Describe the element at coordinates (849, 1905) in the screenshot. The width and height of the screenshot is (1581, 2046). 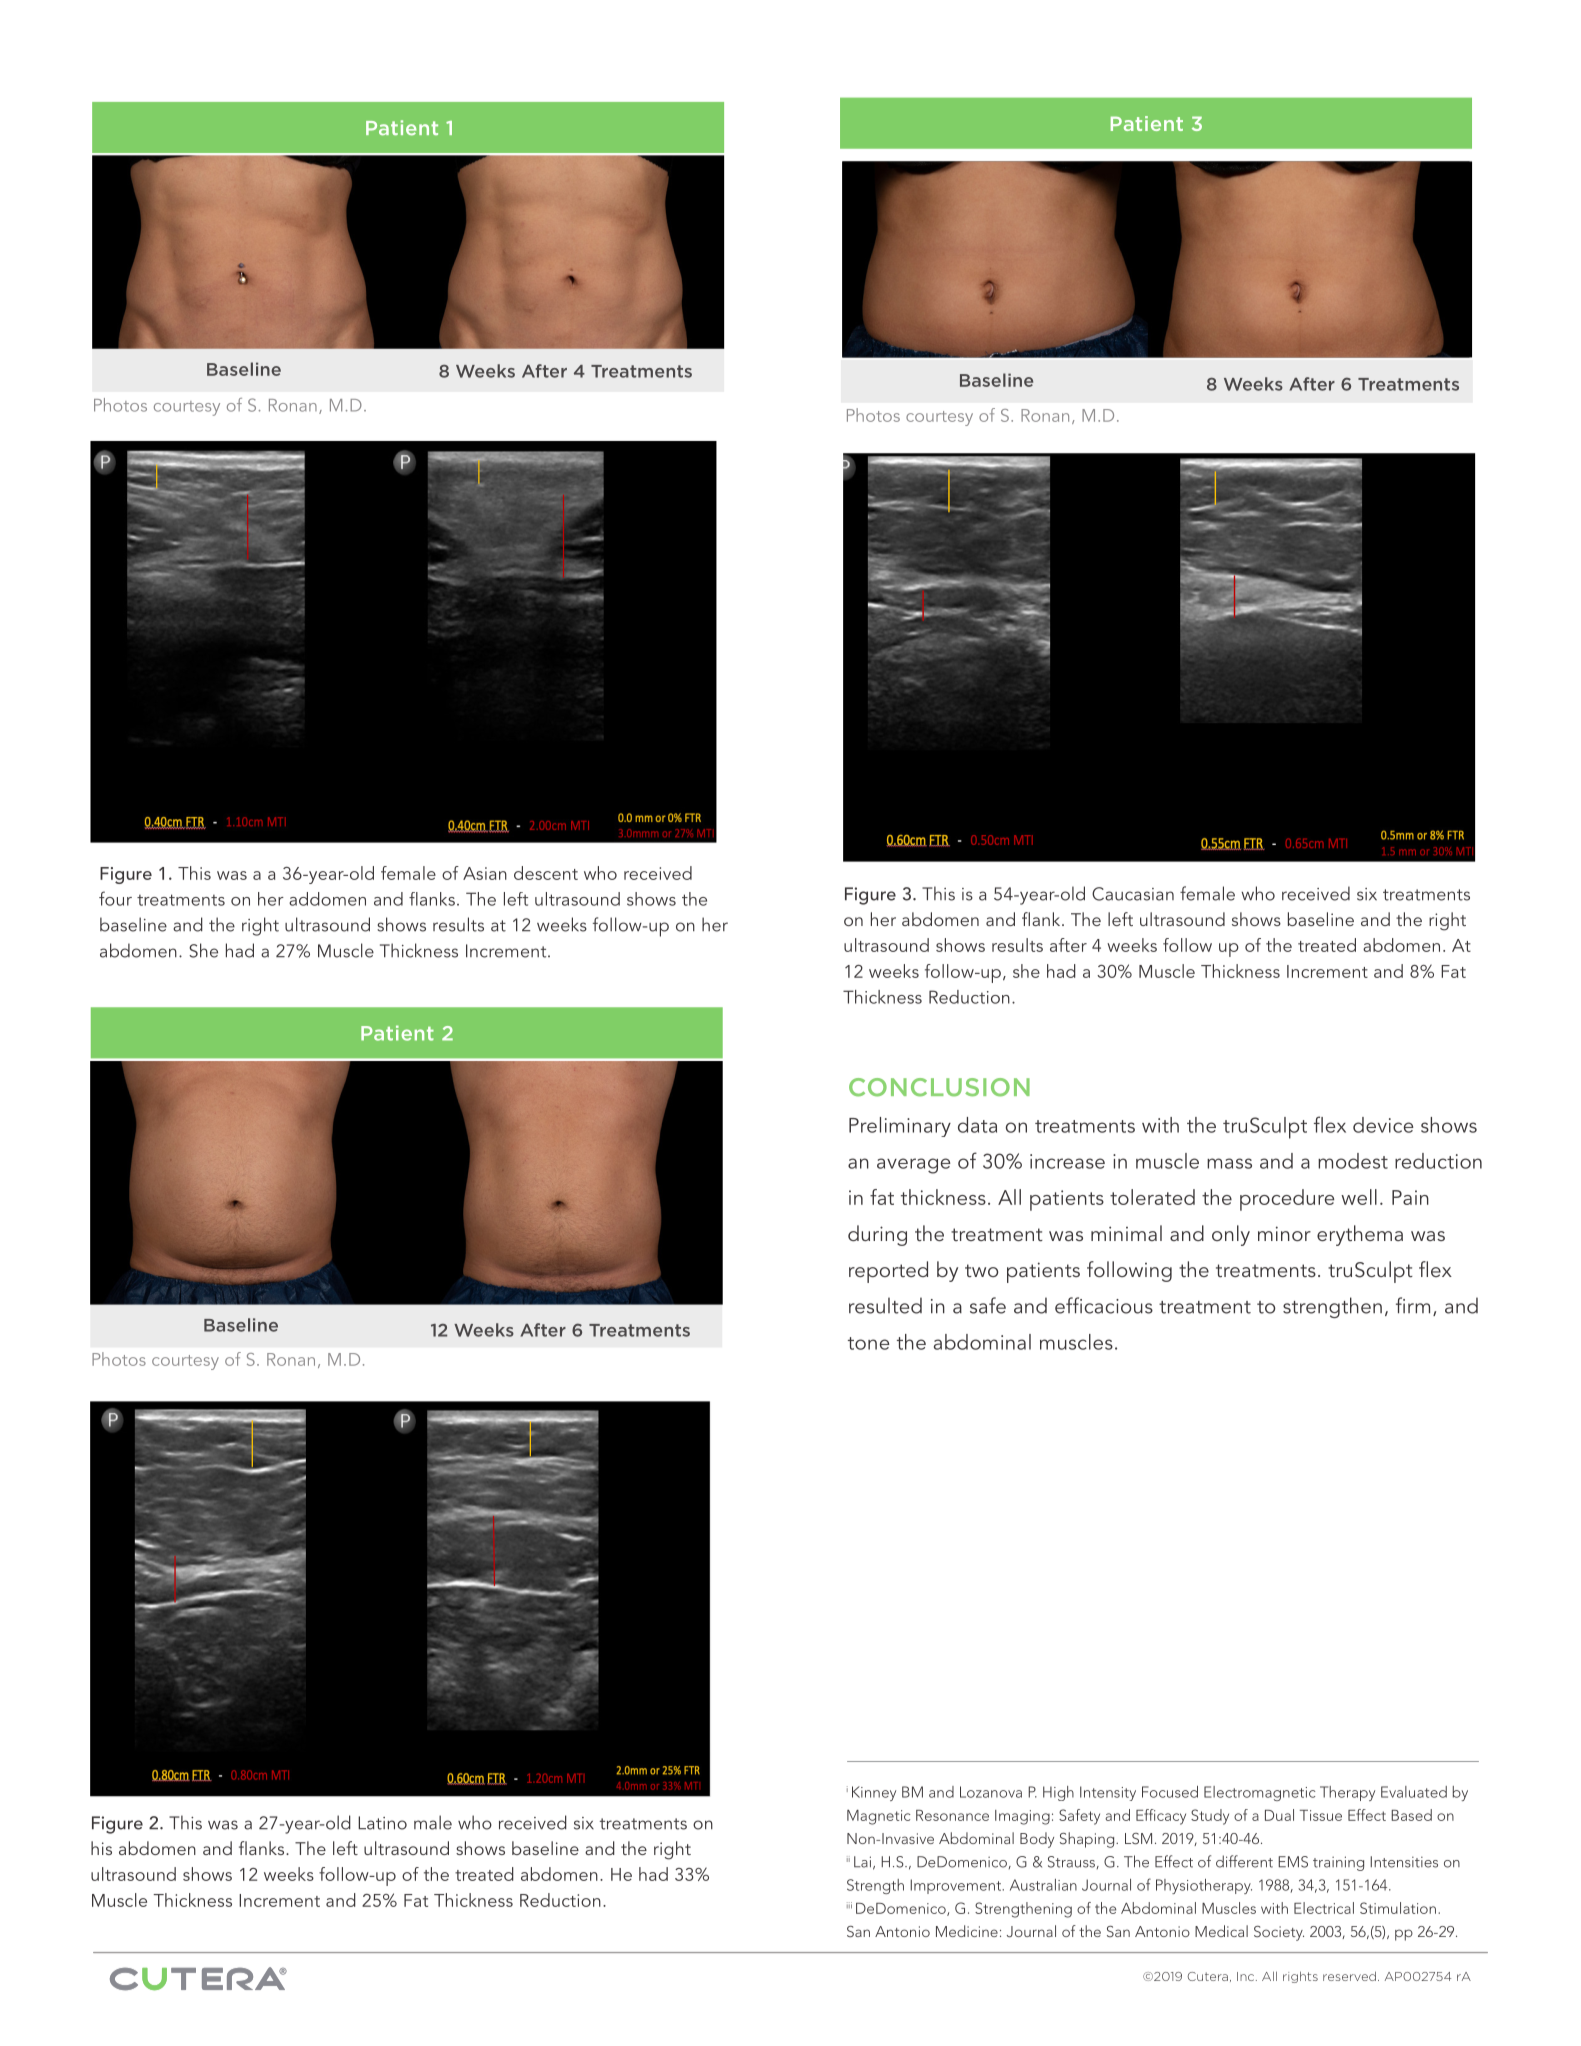
I see `iii` at that location.
